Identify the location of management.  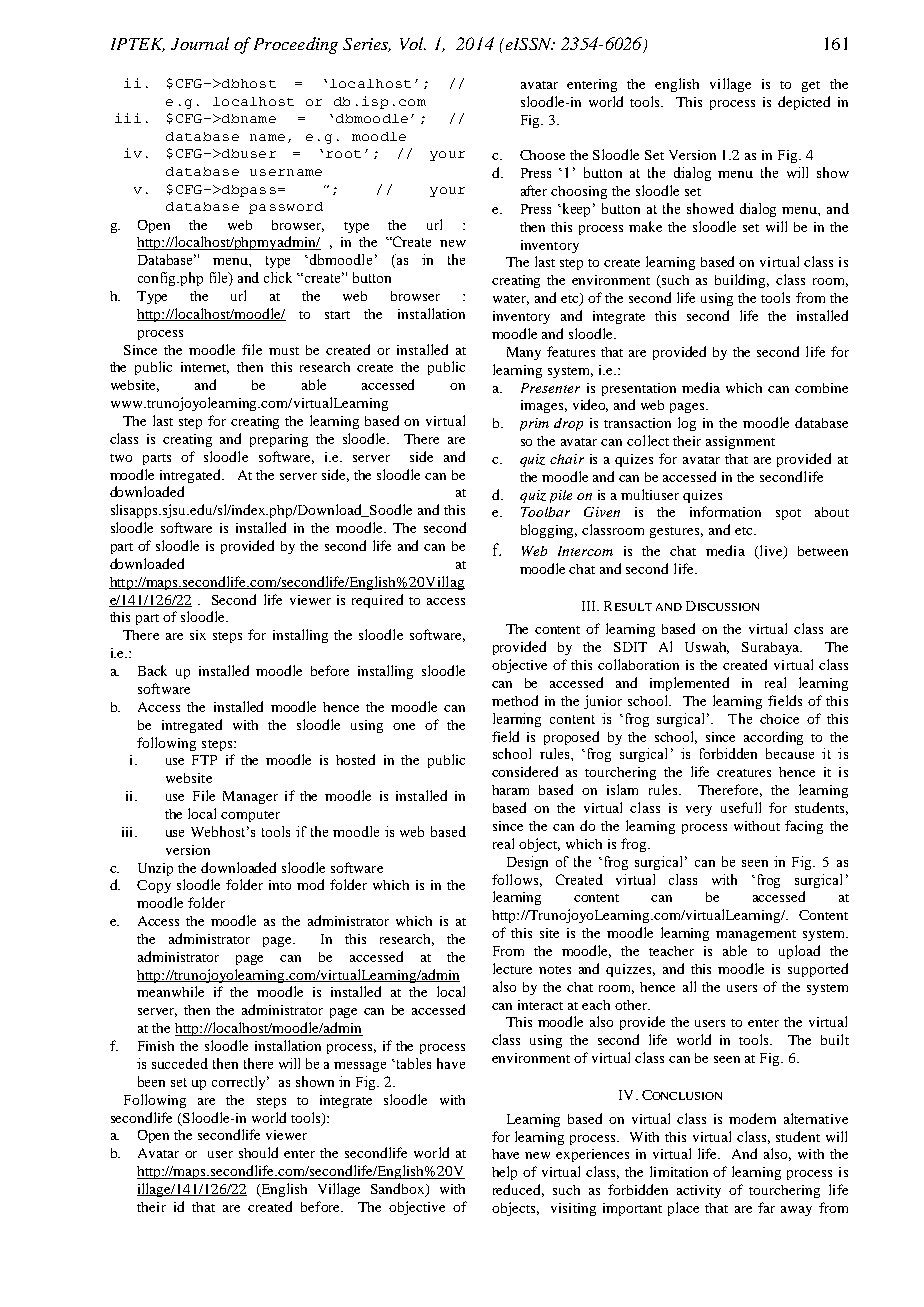
(756, 935).
